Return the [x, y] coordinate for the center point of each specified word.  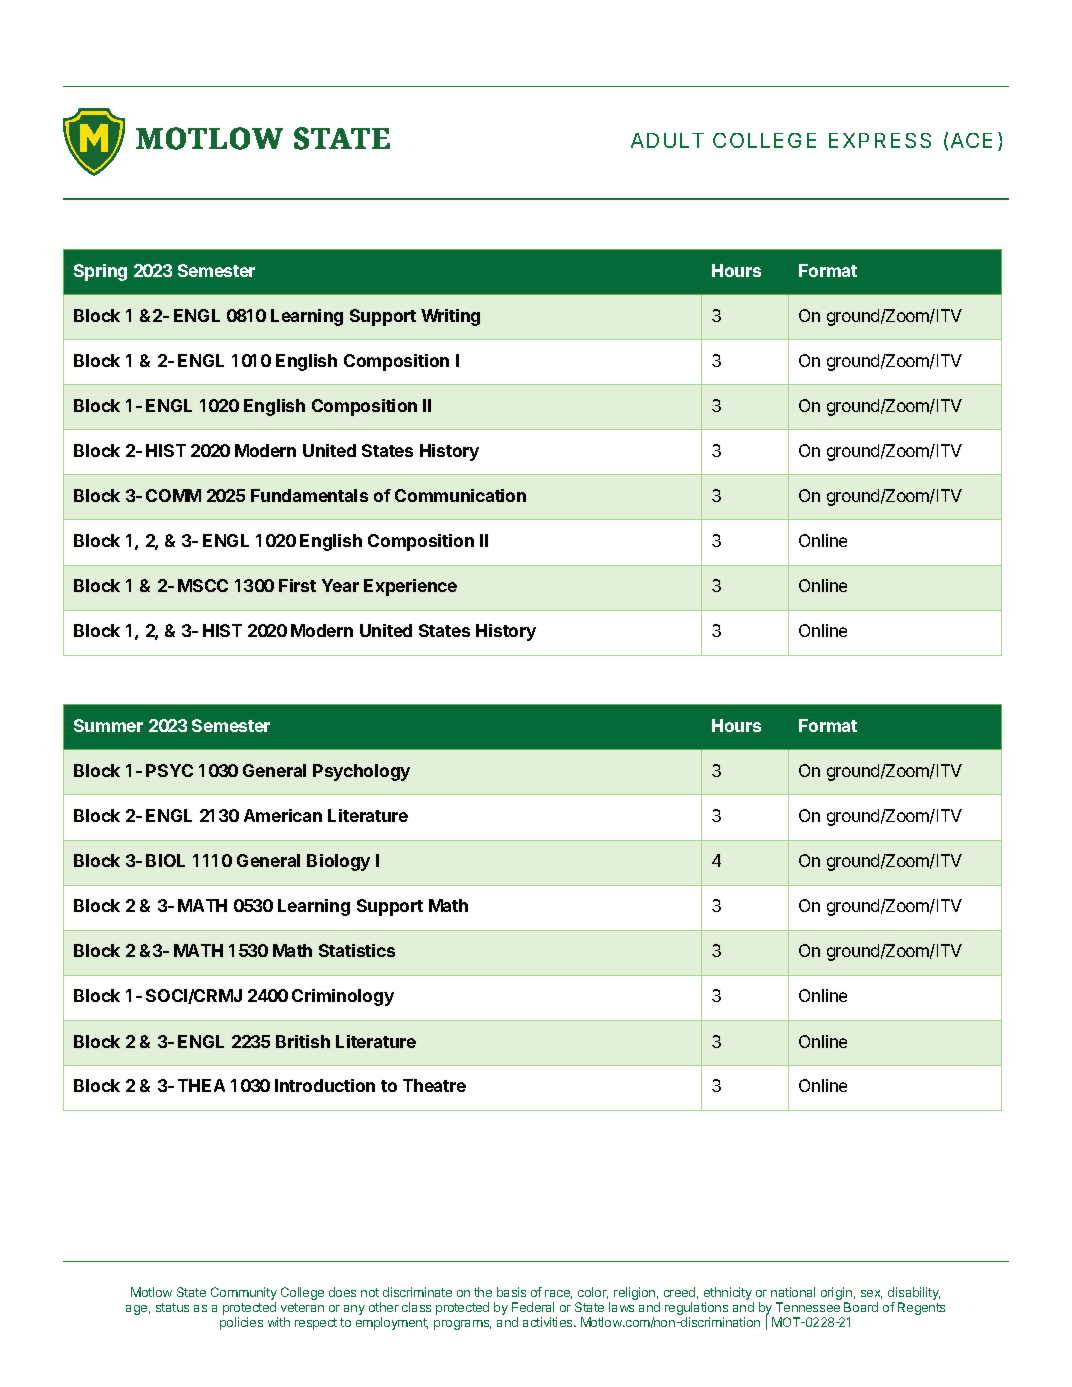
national [793, 1292]
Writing [450, 317]
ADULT [667, 140]
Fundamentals [309, 495]
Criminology [343, 997]
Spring [100, 272]
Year [340, 585]
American [283, 815]
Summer [108, 725]
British [303, 1041]
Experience [410, 587]
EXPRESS [880, 140]
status [172, 1307]
